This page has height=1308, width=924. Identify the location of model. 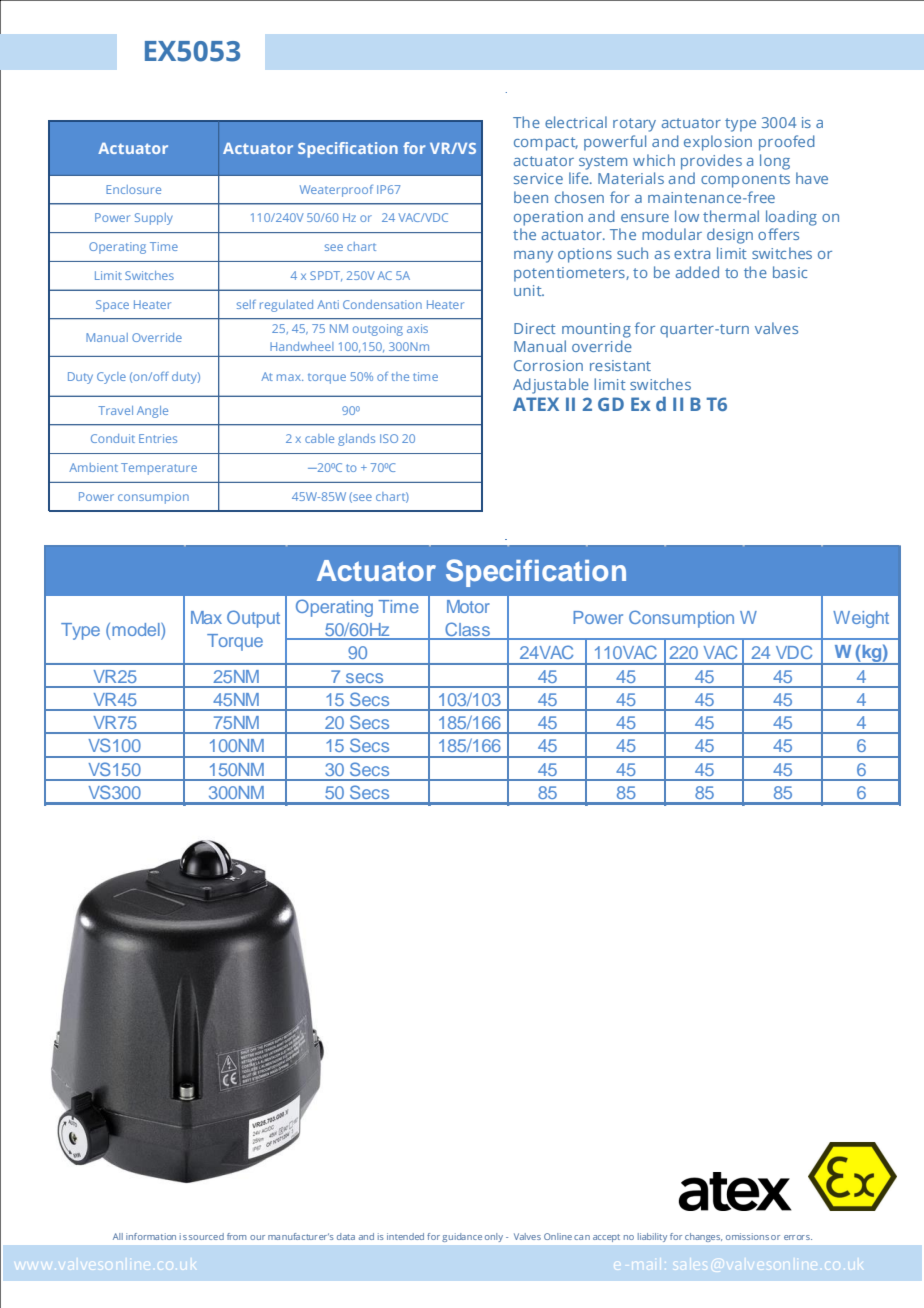
(137, 629).
